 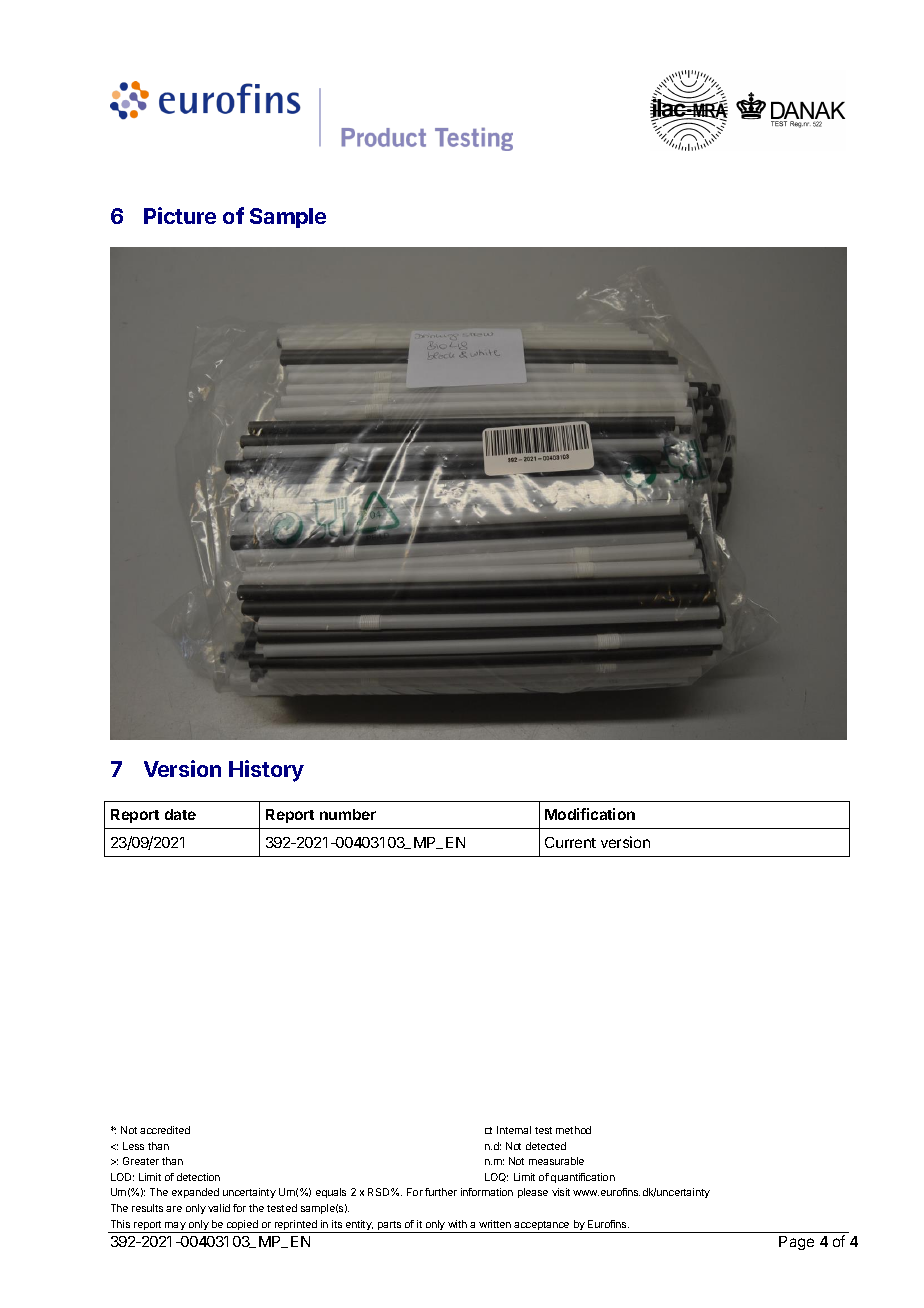 I want to click on with, so click(x=457, y=1224).
